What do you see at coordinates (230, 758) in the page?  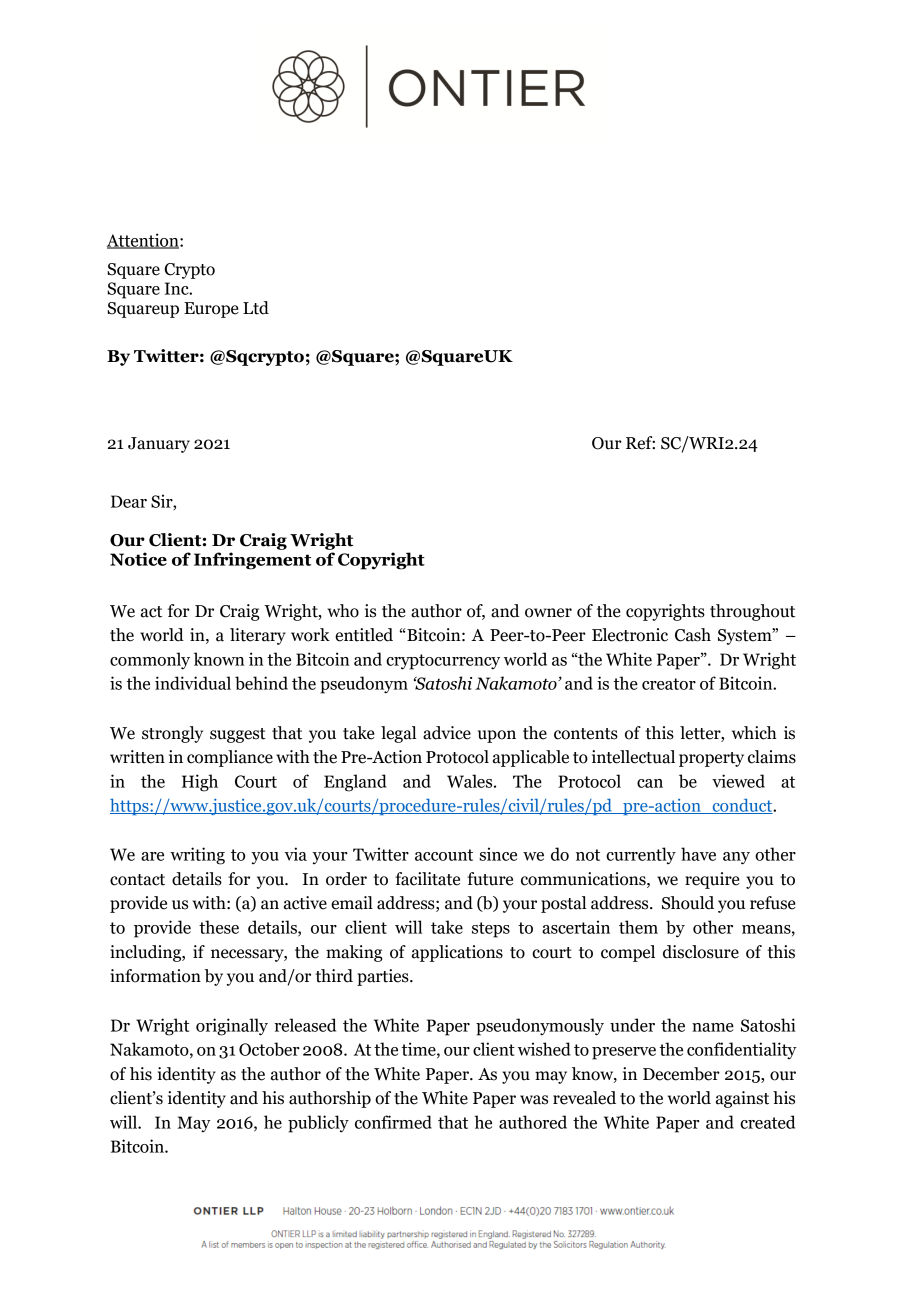 I see `compliance` at bounding box center [230, 758].
